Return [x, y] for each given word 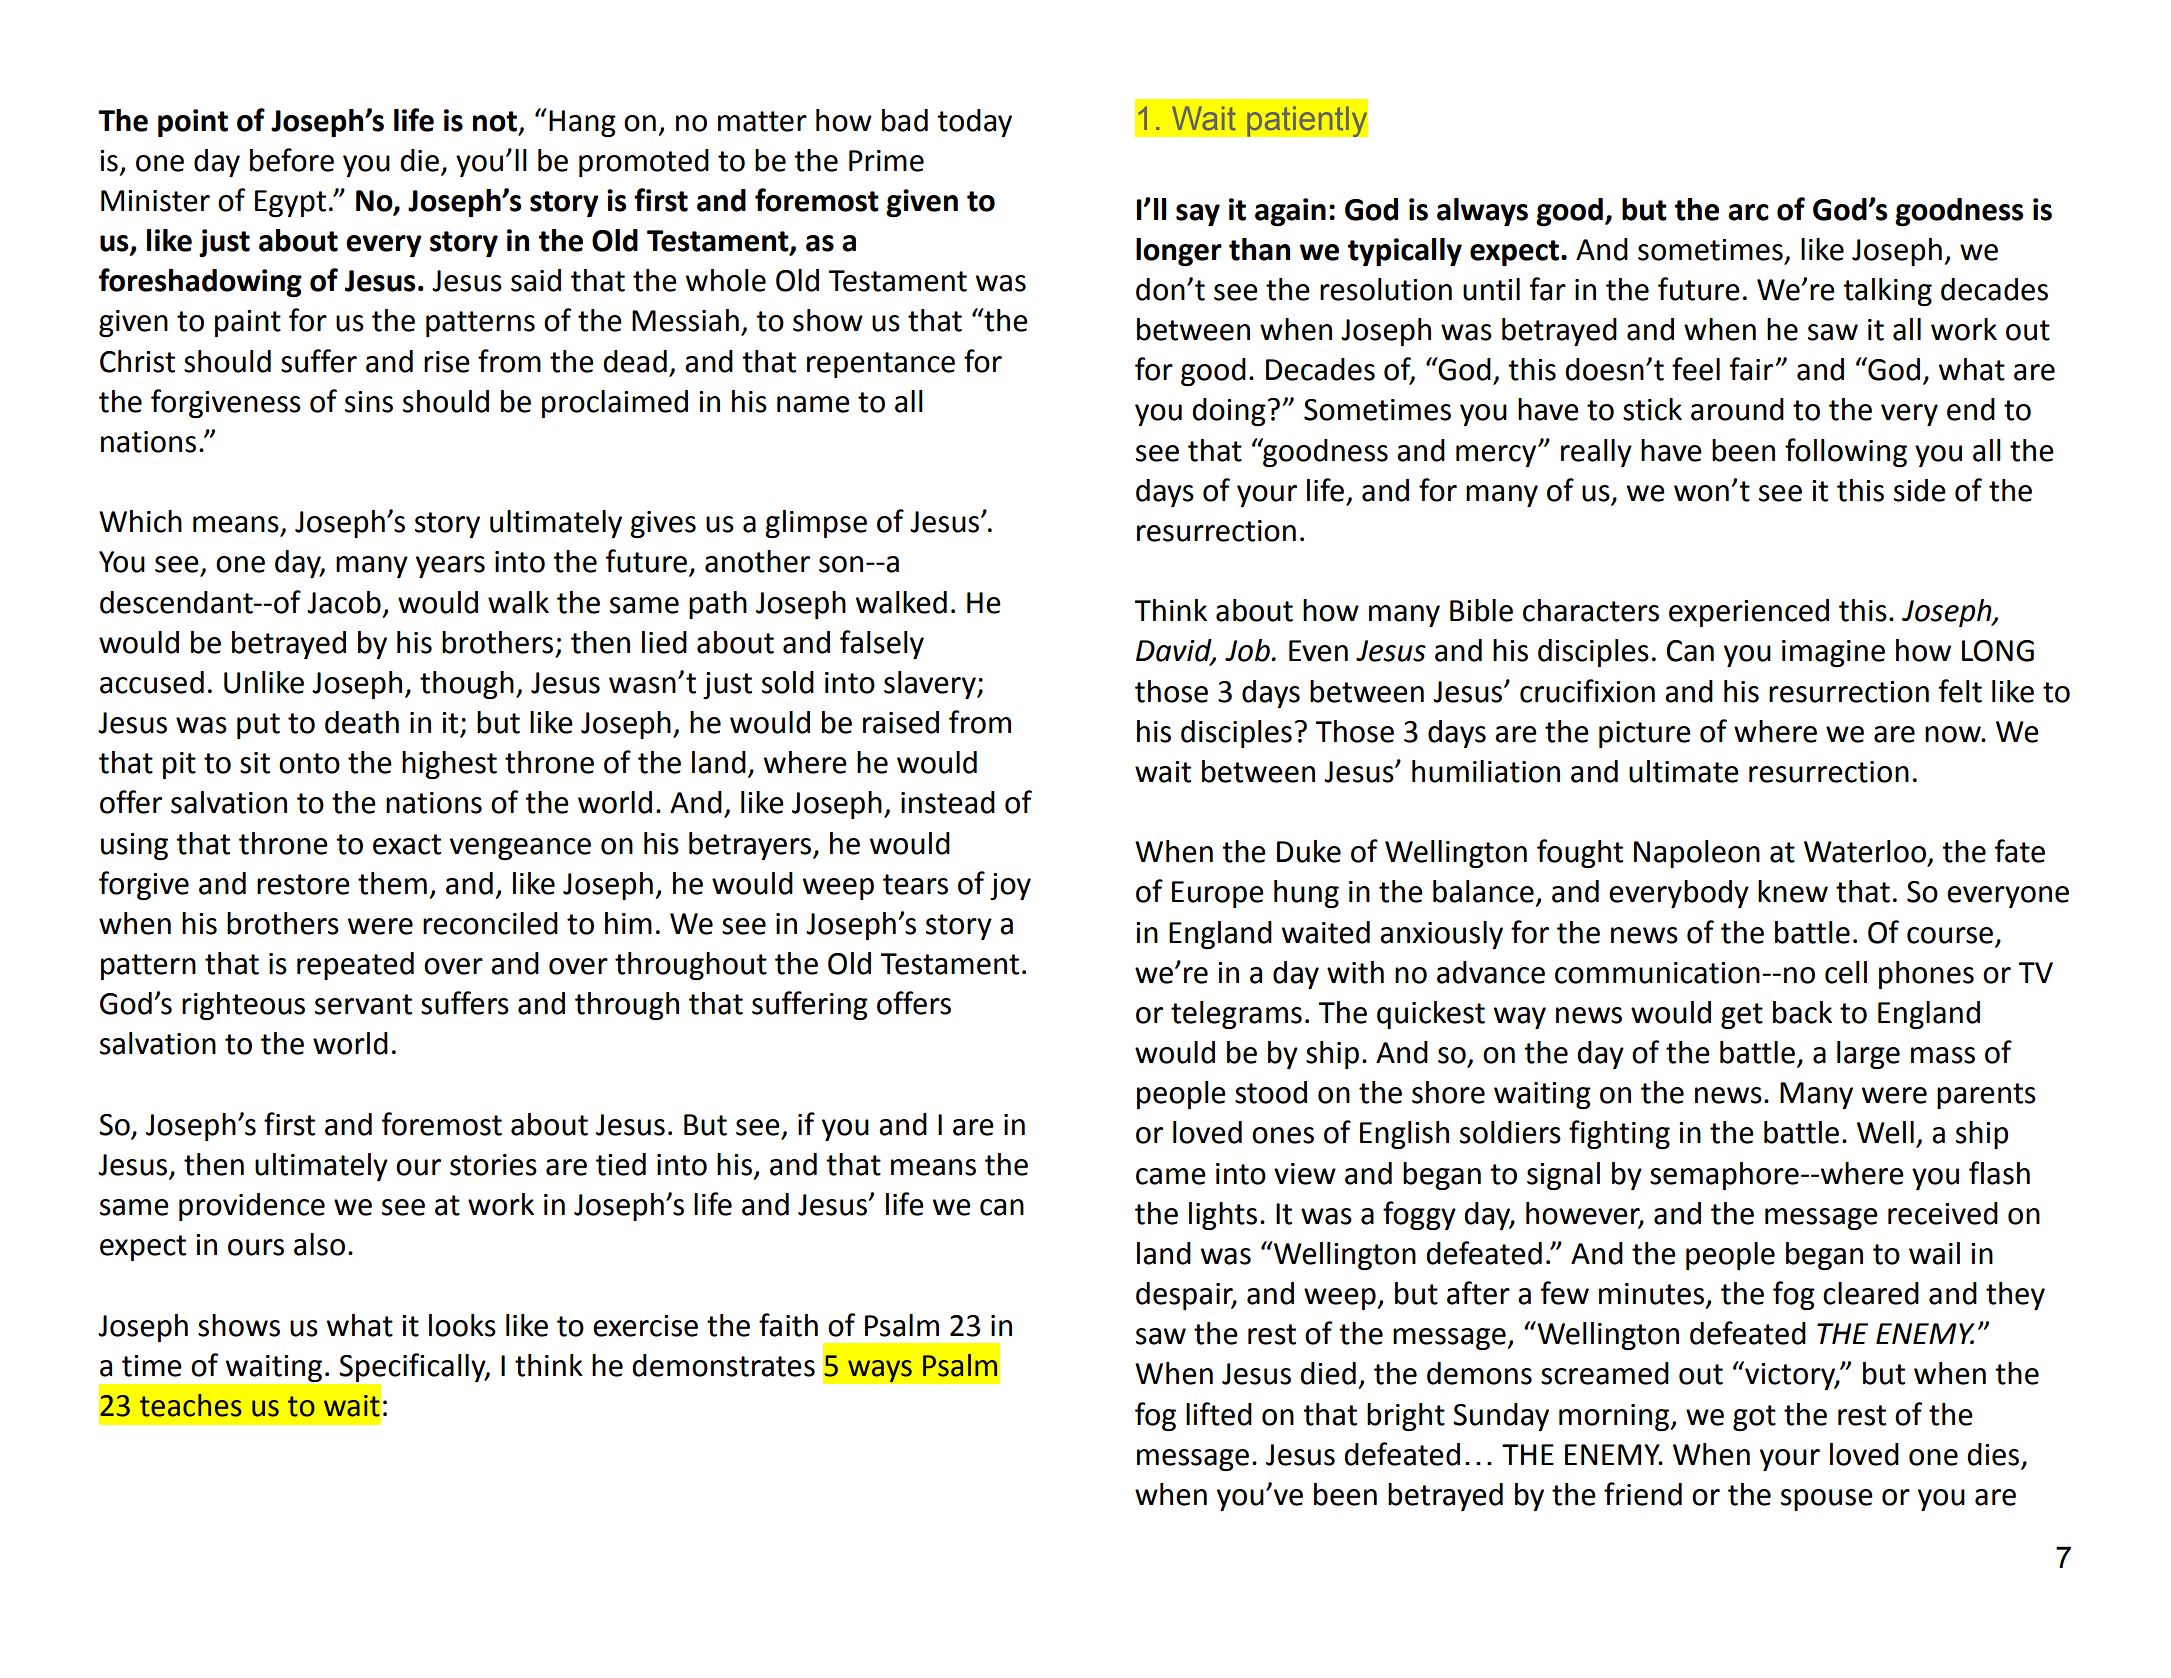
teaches [191, 1405]
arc [1748, 212]
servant [363, 1004]
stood [1271, 1092]
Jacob [344, 602]
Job [1248, 650]
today [974, 123]
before [292, 160]
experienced [1749, 613]
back [1802, 1012]
